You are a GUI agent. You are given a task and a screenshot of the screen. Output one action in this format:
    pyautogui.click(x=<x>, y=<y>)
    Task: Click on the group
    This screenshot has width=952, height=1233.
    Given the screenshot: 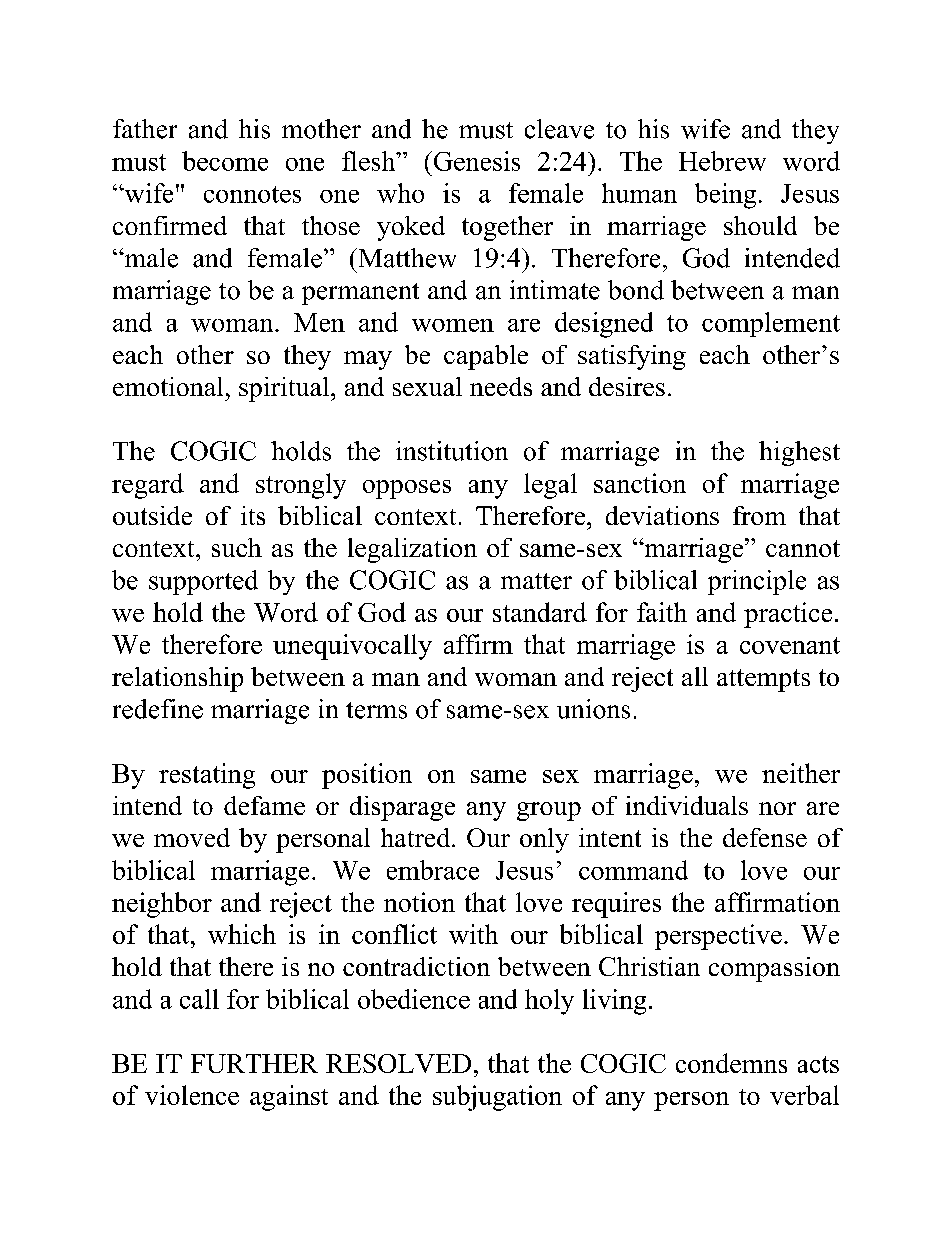 What is the action you would take?
    pyautogui.click(x=549, y=811)
